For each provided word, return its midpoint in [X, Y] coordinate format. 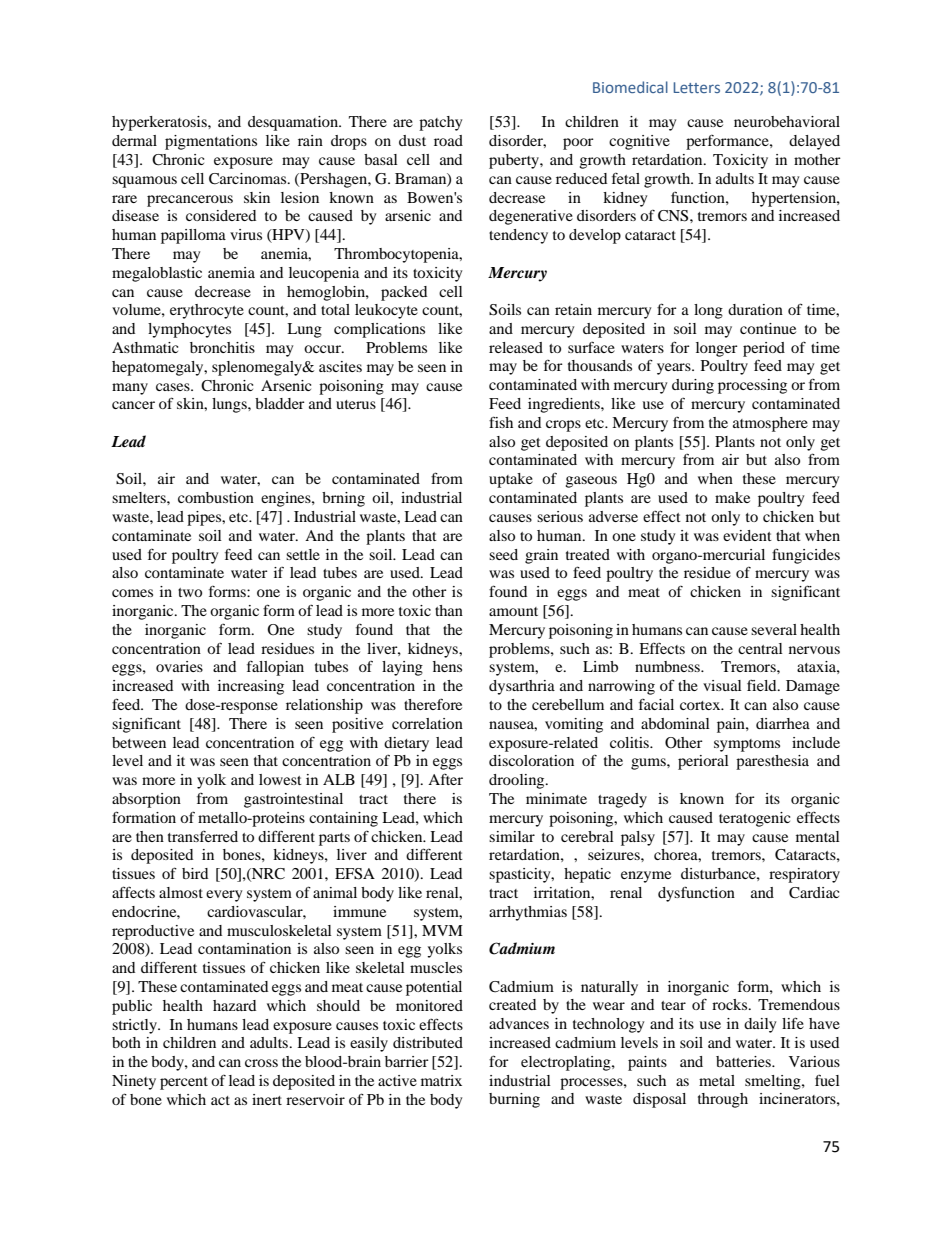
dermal [134, 140]
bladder [280, 403]
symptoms [747, 745]
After [445, 779]
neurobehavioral [787, 121]
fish [501, 422]
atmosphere [770, 424]
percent [184, 1083]
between [139, 742]
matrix [441, 1080]
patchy [440, 123]
